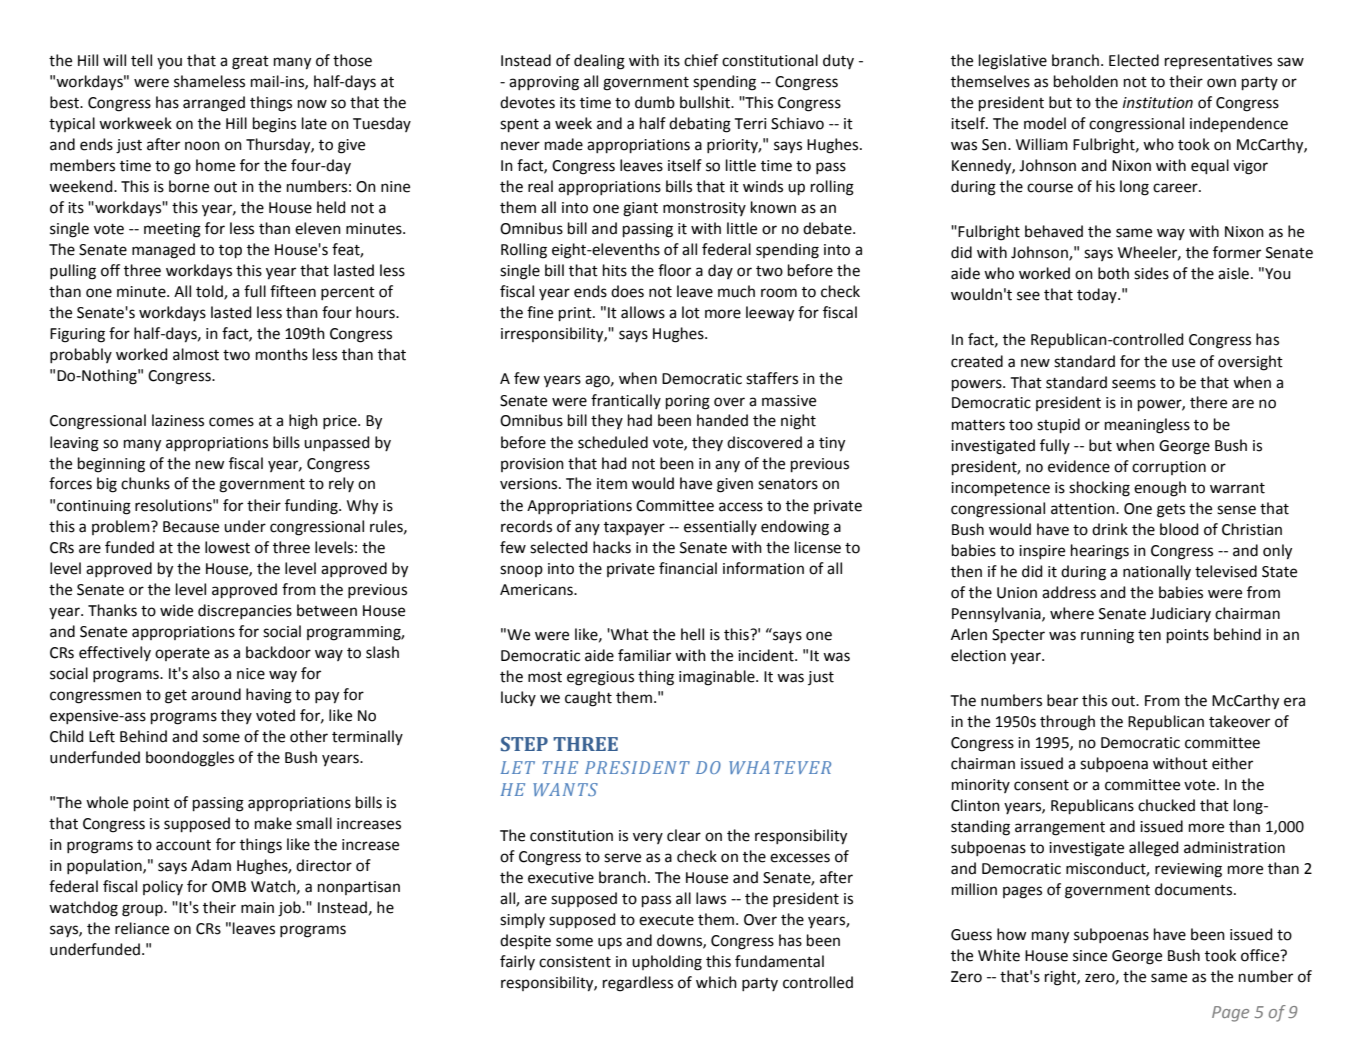 The height and width of the image is (1054, 1364). What do you see at coordinates (655, 102) in the image?
I see `dumb` at bounding box center [655, 102].
